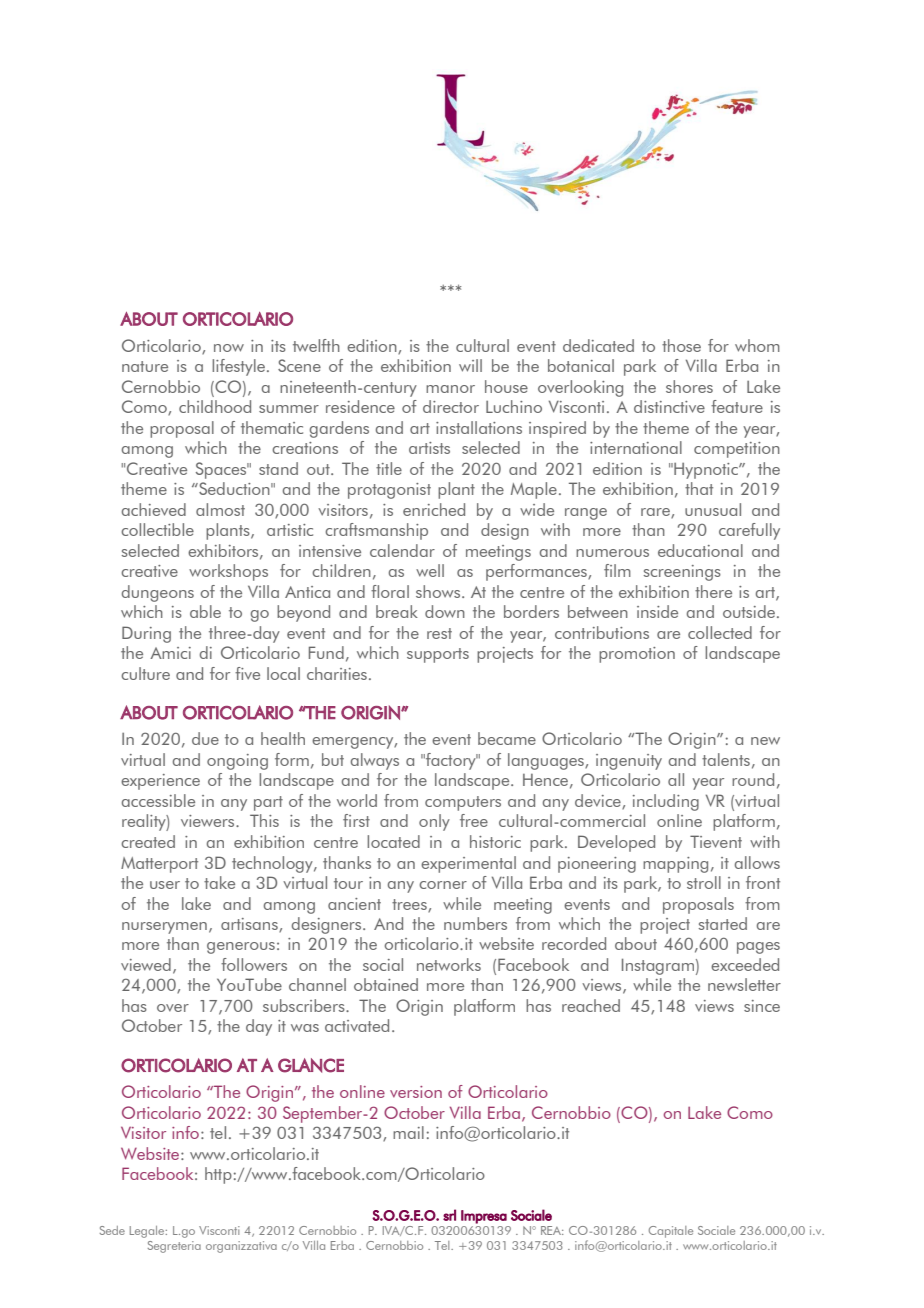  Describe the element at coordinates (449, 964) in the image. I see `networks` at that location.
